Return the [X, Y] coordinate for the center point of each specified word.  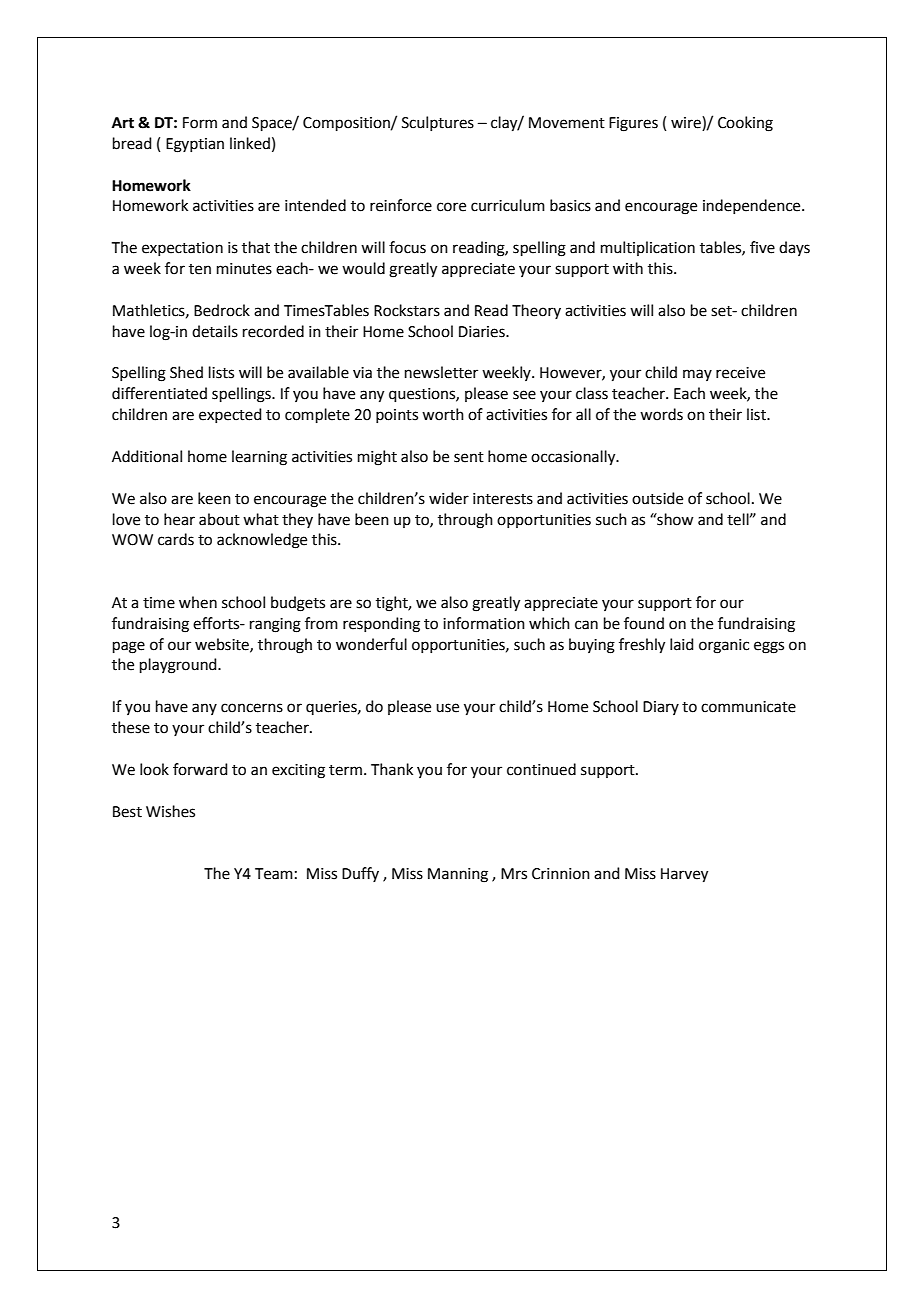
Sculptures [438, 123]
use [447, 708]
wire [687, 123]
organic [724, 646]
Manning [458, 875]
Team [274, 874]
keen [214, 498]
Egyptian [195, 145]
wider [449, 498]
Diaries [483, 332]
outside [657, 498]
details [215, 331]
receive [740, 373]
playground [179, 666]
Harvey [684, 875]
